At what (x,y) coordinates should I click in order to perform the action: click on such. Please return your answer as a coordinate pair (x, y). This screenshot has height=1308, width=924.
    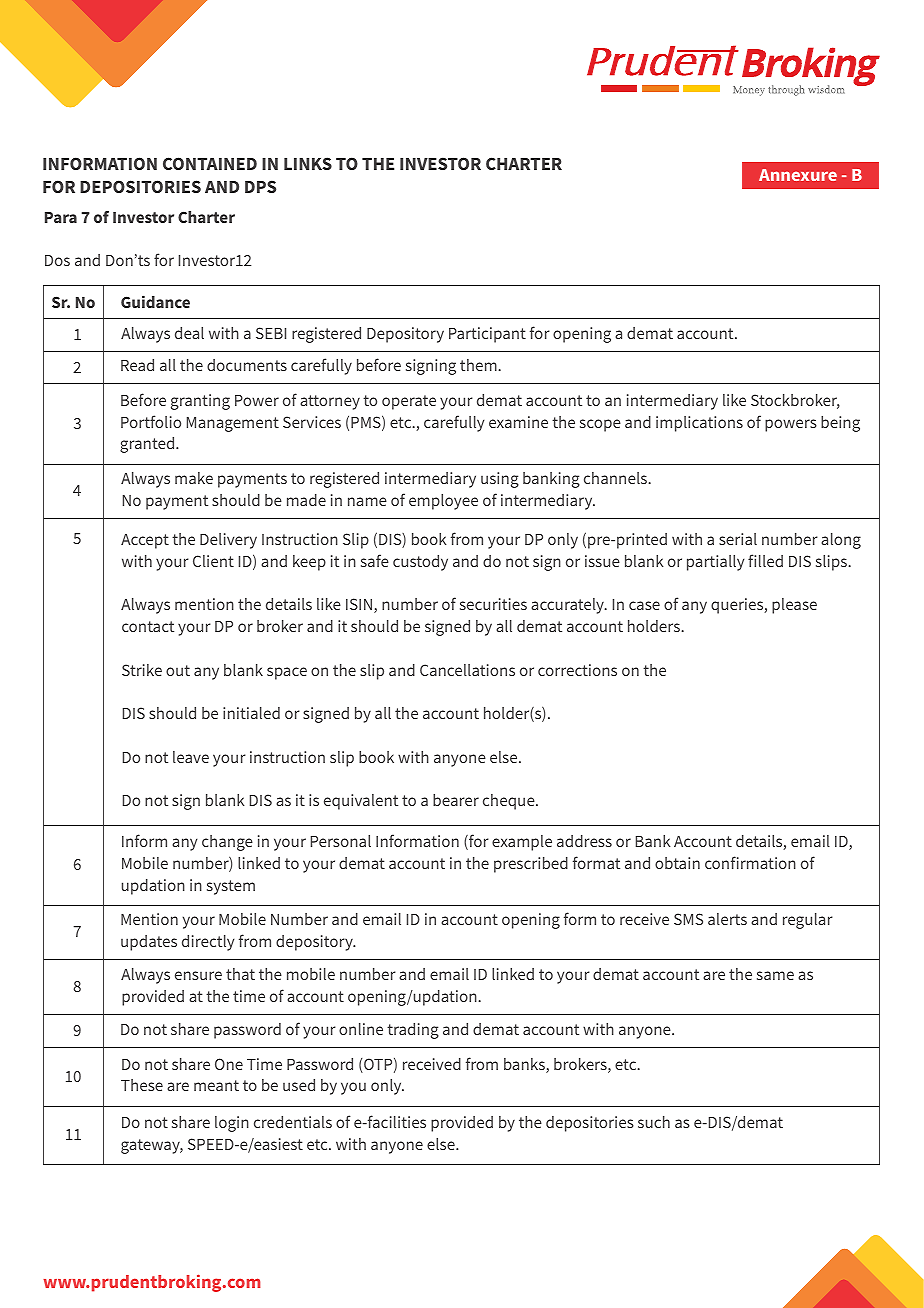
    Looking at the image, I should click on (654, 1122).
